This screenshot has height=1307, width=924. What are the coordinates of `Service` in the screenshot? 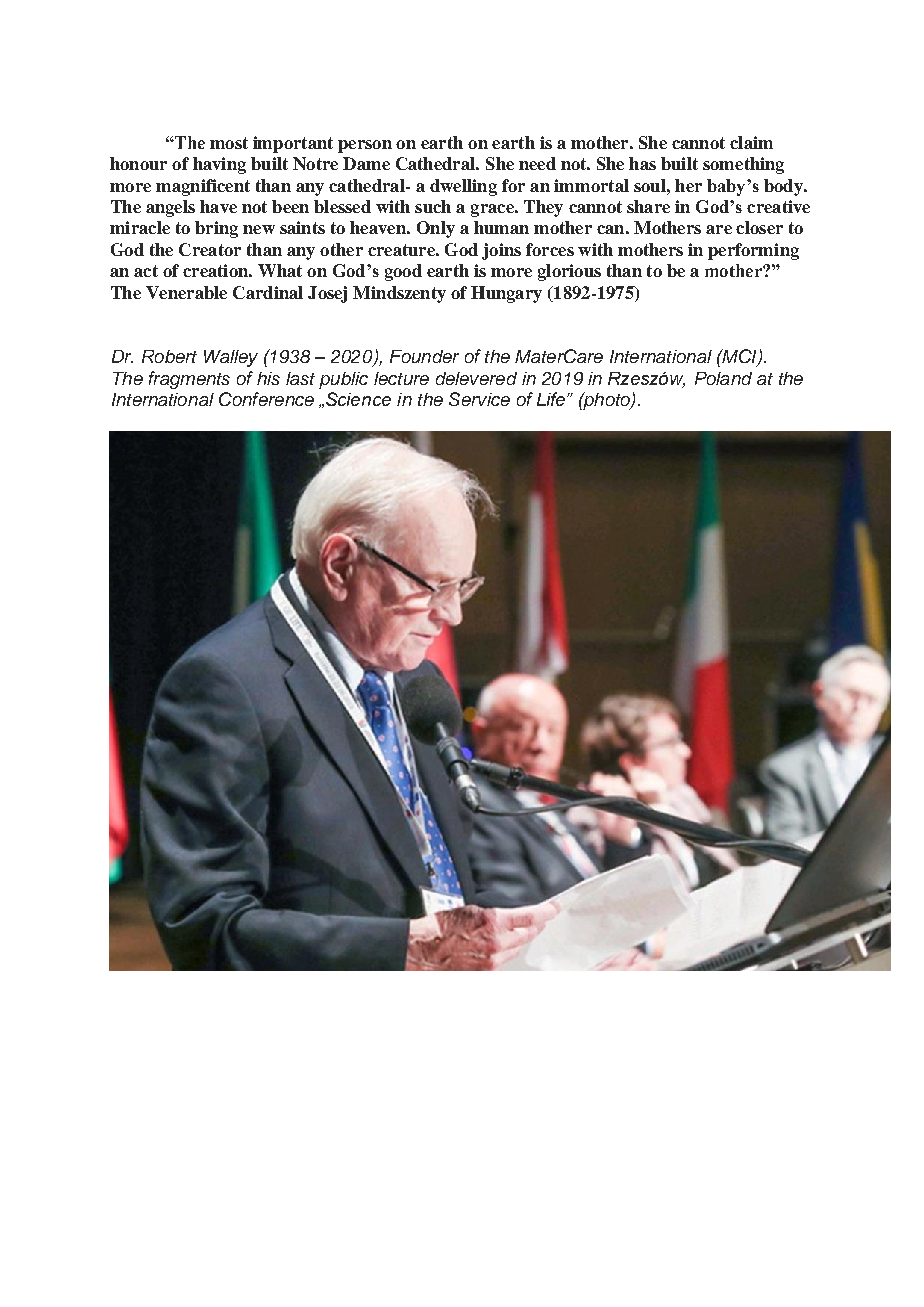 It's located at (479, 399).
